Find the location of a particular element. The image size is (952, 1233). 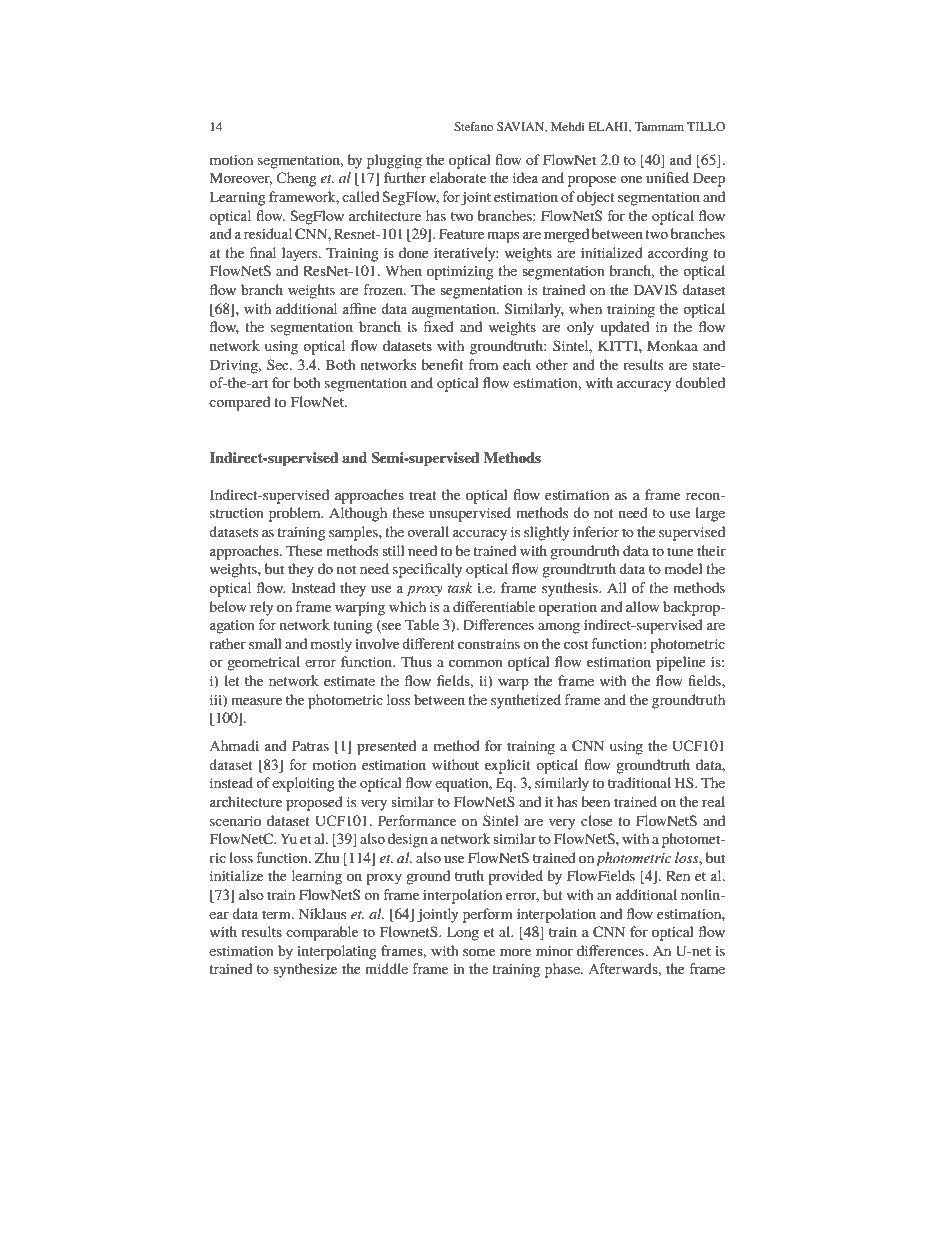

Stefano is located at coordinates (474, 126).
